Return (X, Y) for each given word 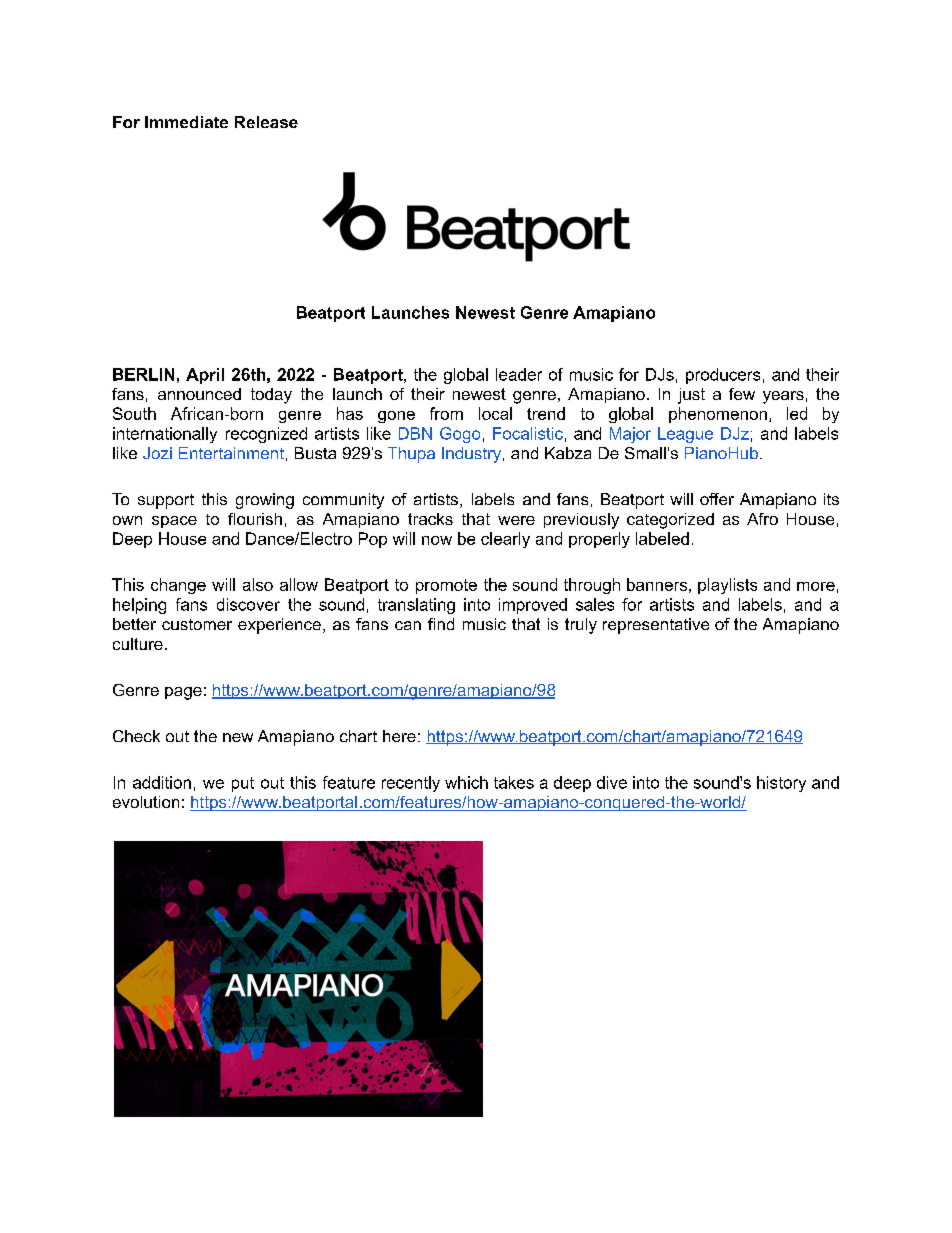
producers (723, 376)
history (781, 784)
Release (266, 122)
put (243, 784)
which (466, 782)
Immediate (186, 122)
